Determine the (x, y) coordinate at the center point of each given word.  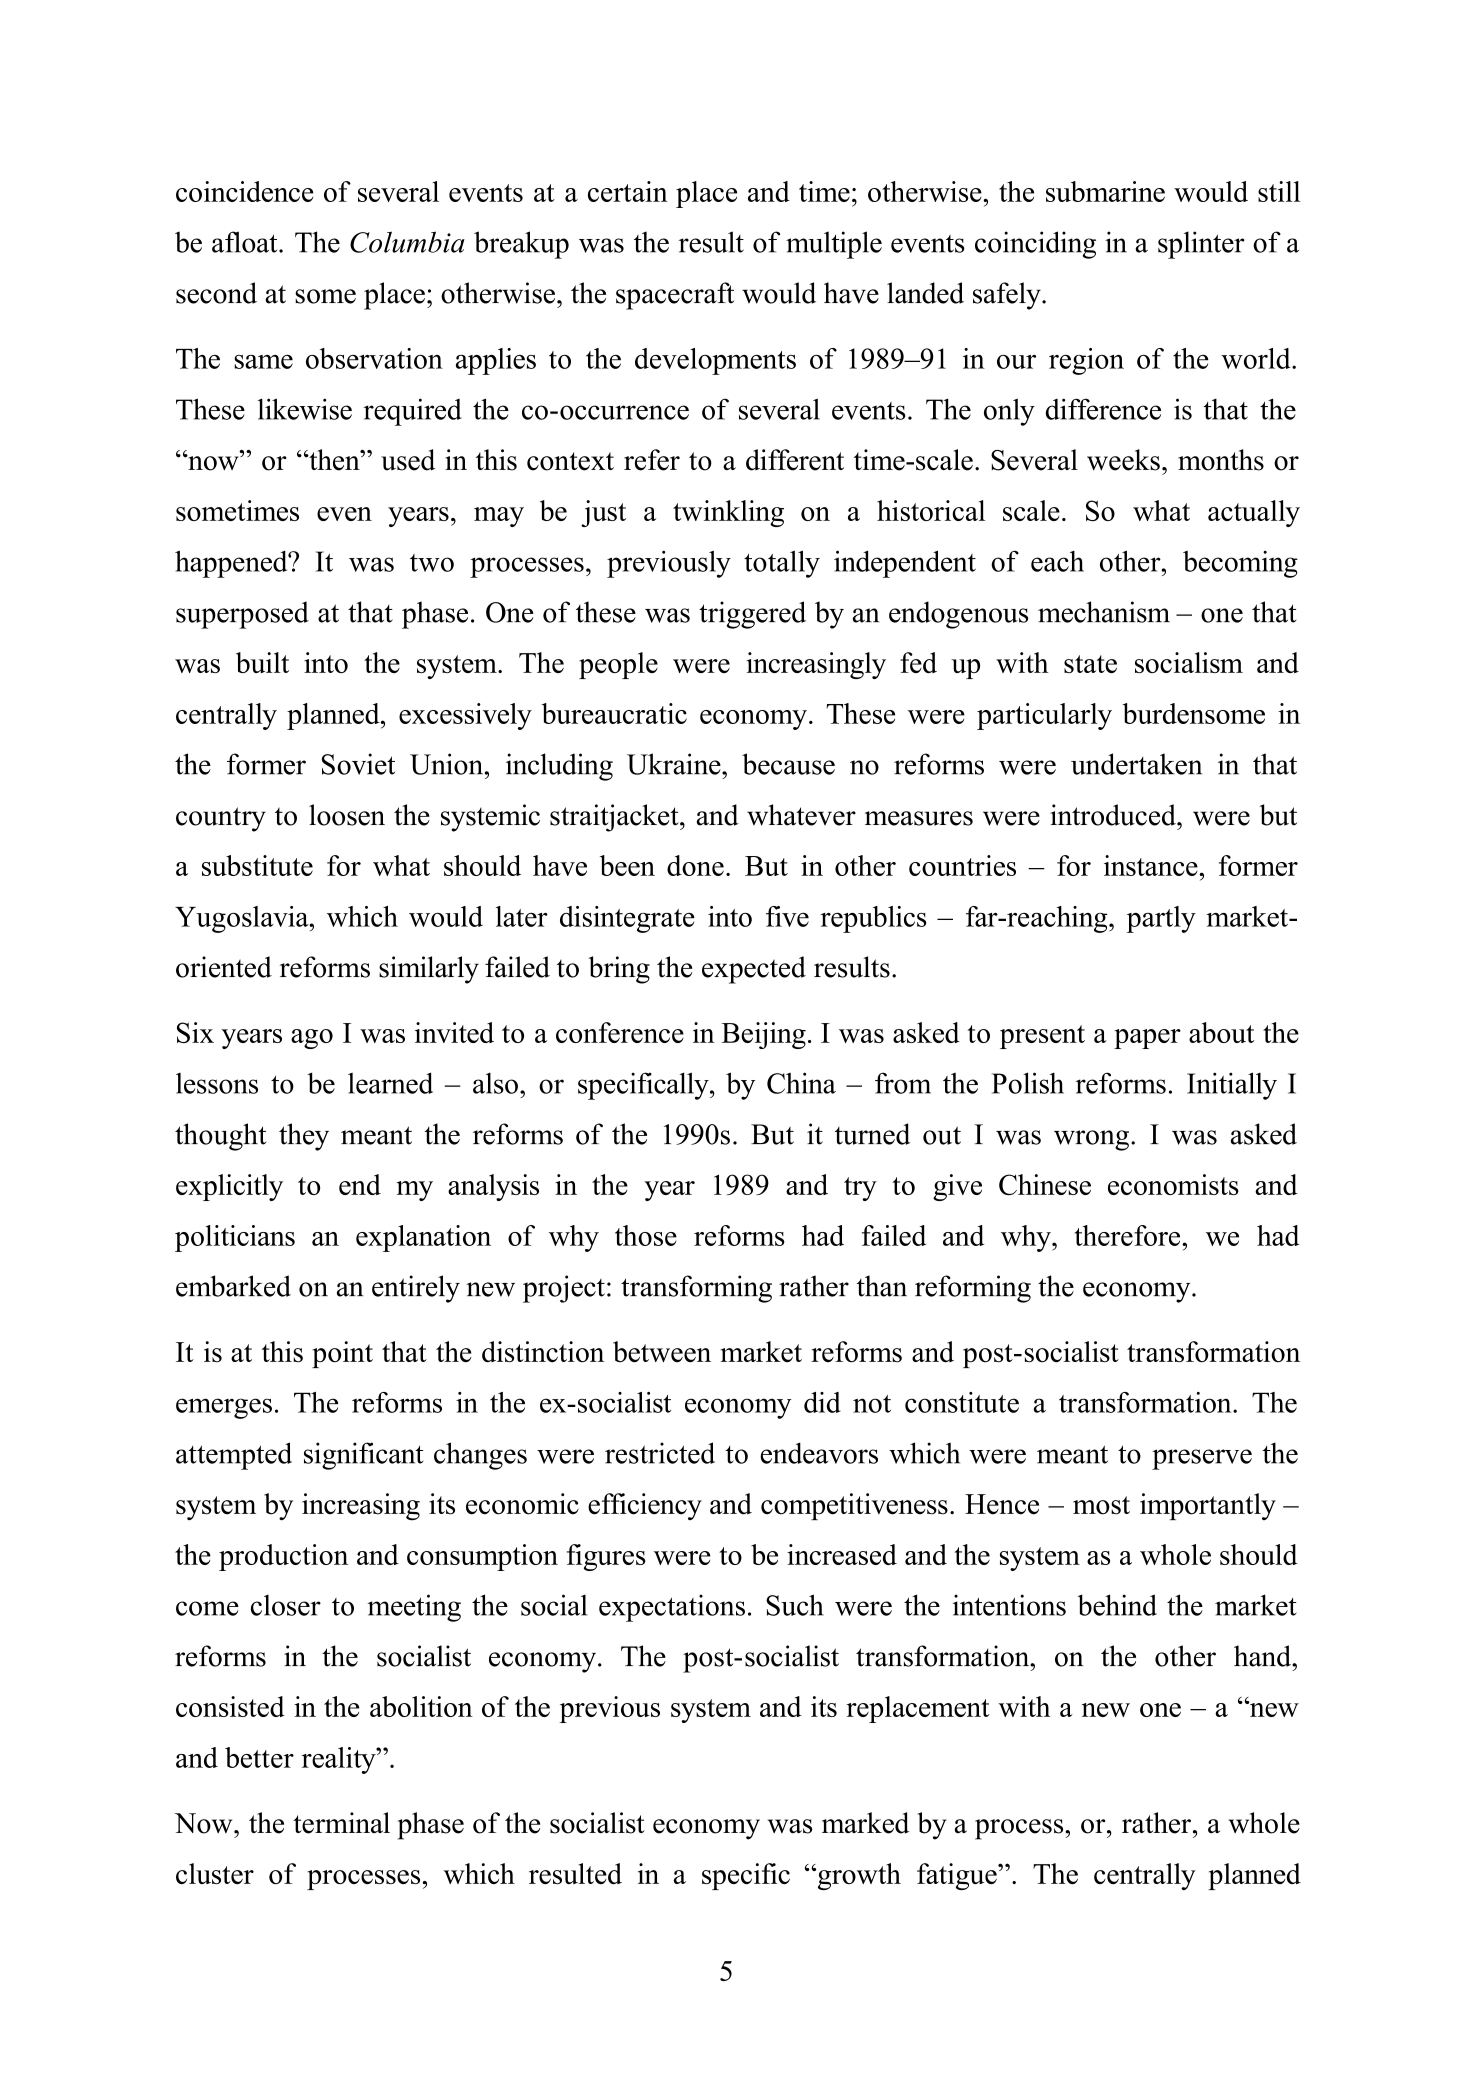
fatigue (958, 1876)
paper (1147, 1039)
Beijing (764, 1035)
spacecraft (675, 296)
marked (865, 1823)
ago (312, 1039)
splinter (1201, 245)
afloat (246, 242)
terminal (341, 1823)
